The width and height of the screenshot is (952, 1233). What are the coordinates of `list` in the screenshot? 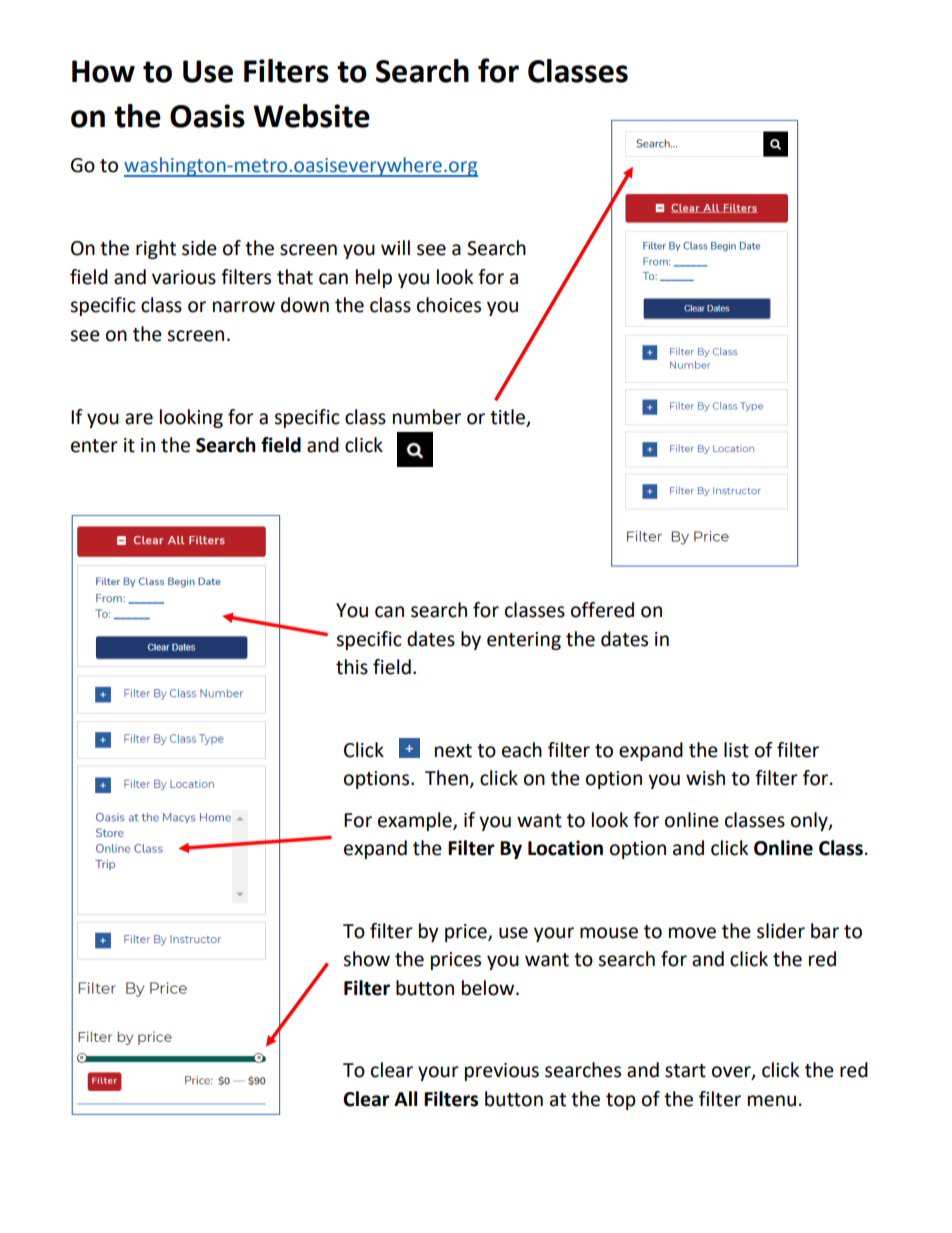 It's located at (736, 750).
